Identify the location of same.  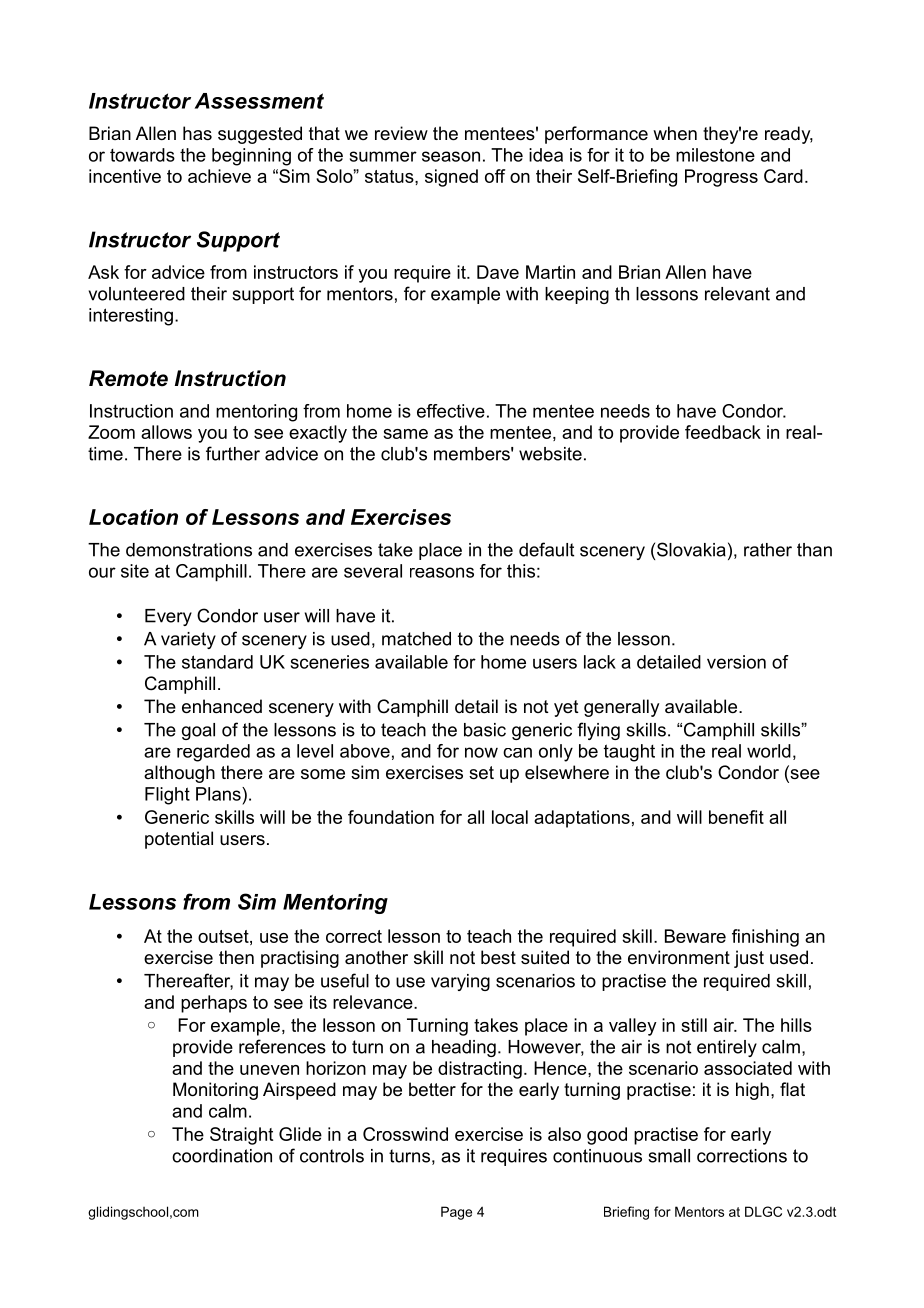
(405, 434).
